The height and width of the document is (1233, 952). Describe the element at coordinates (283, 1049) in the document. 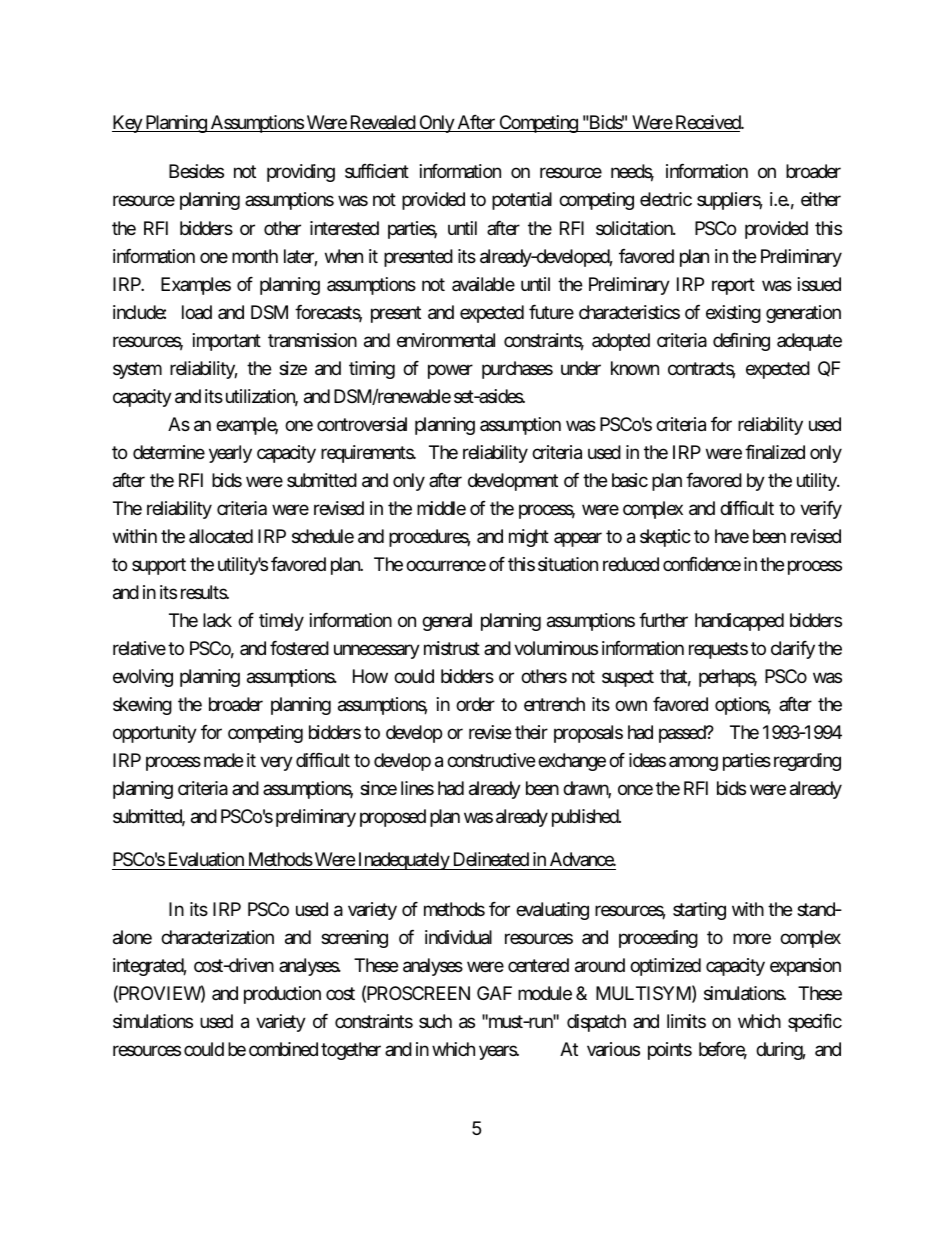

I see `combined` at that location.
